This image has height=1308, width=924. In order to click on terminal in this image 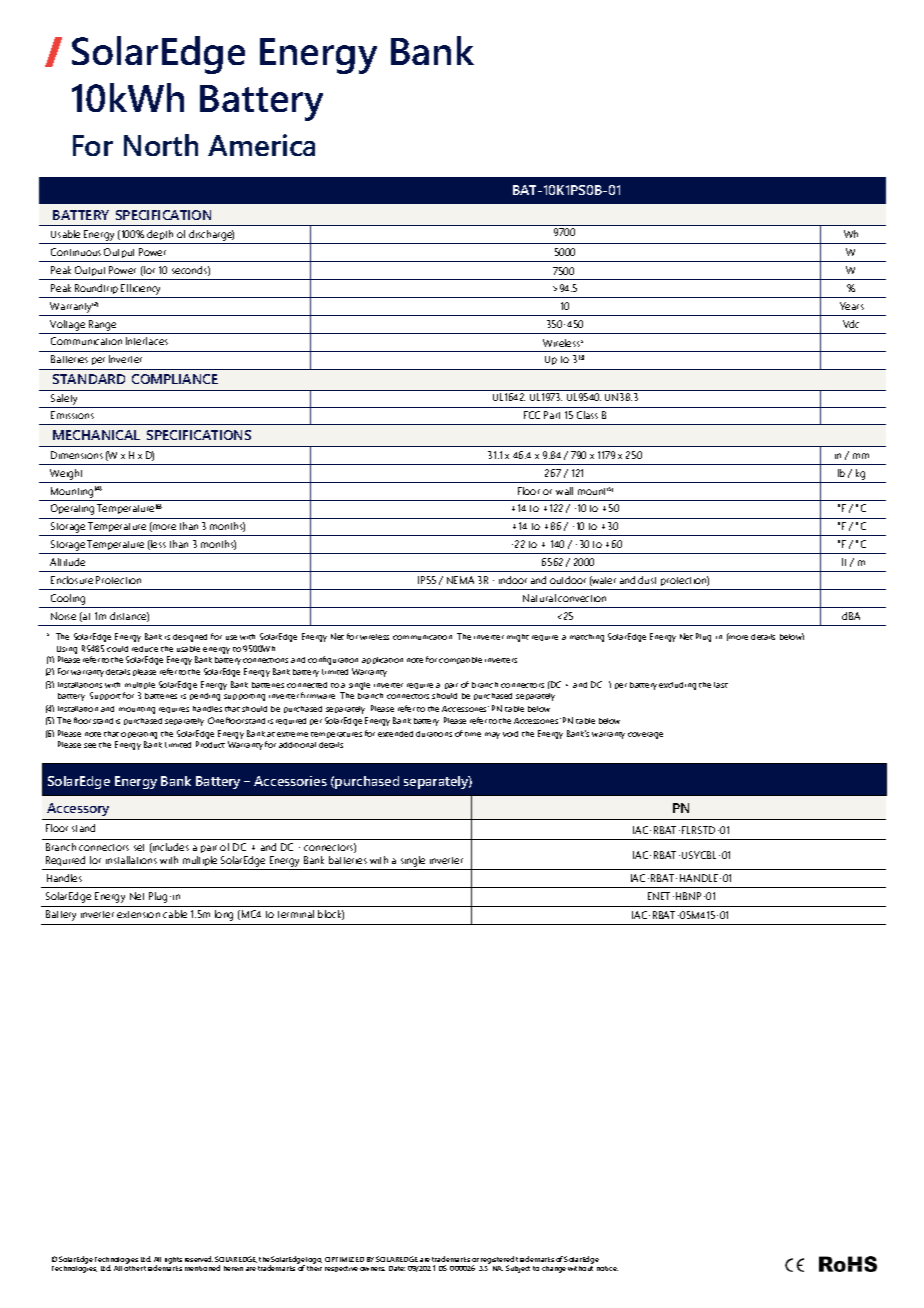, I will do `click(296, 914)`.
